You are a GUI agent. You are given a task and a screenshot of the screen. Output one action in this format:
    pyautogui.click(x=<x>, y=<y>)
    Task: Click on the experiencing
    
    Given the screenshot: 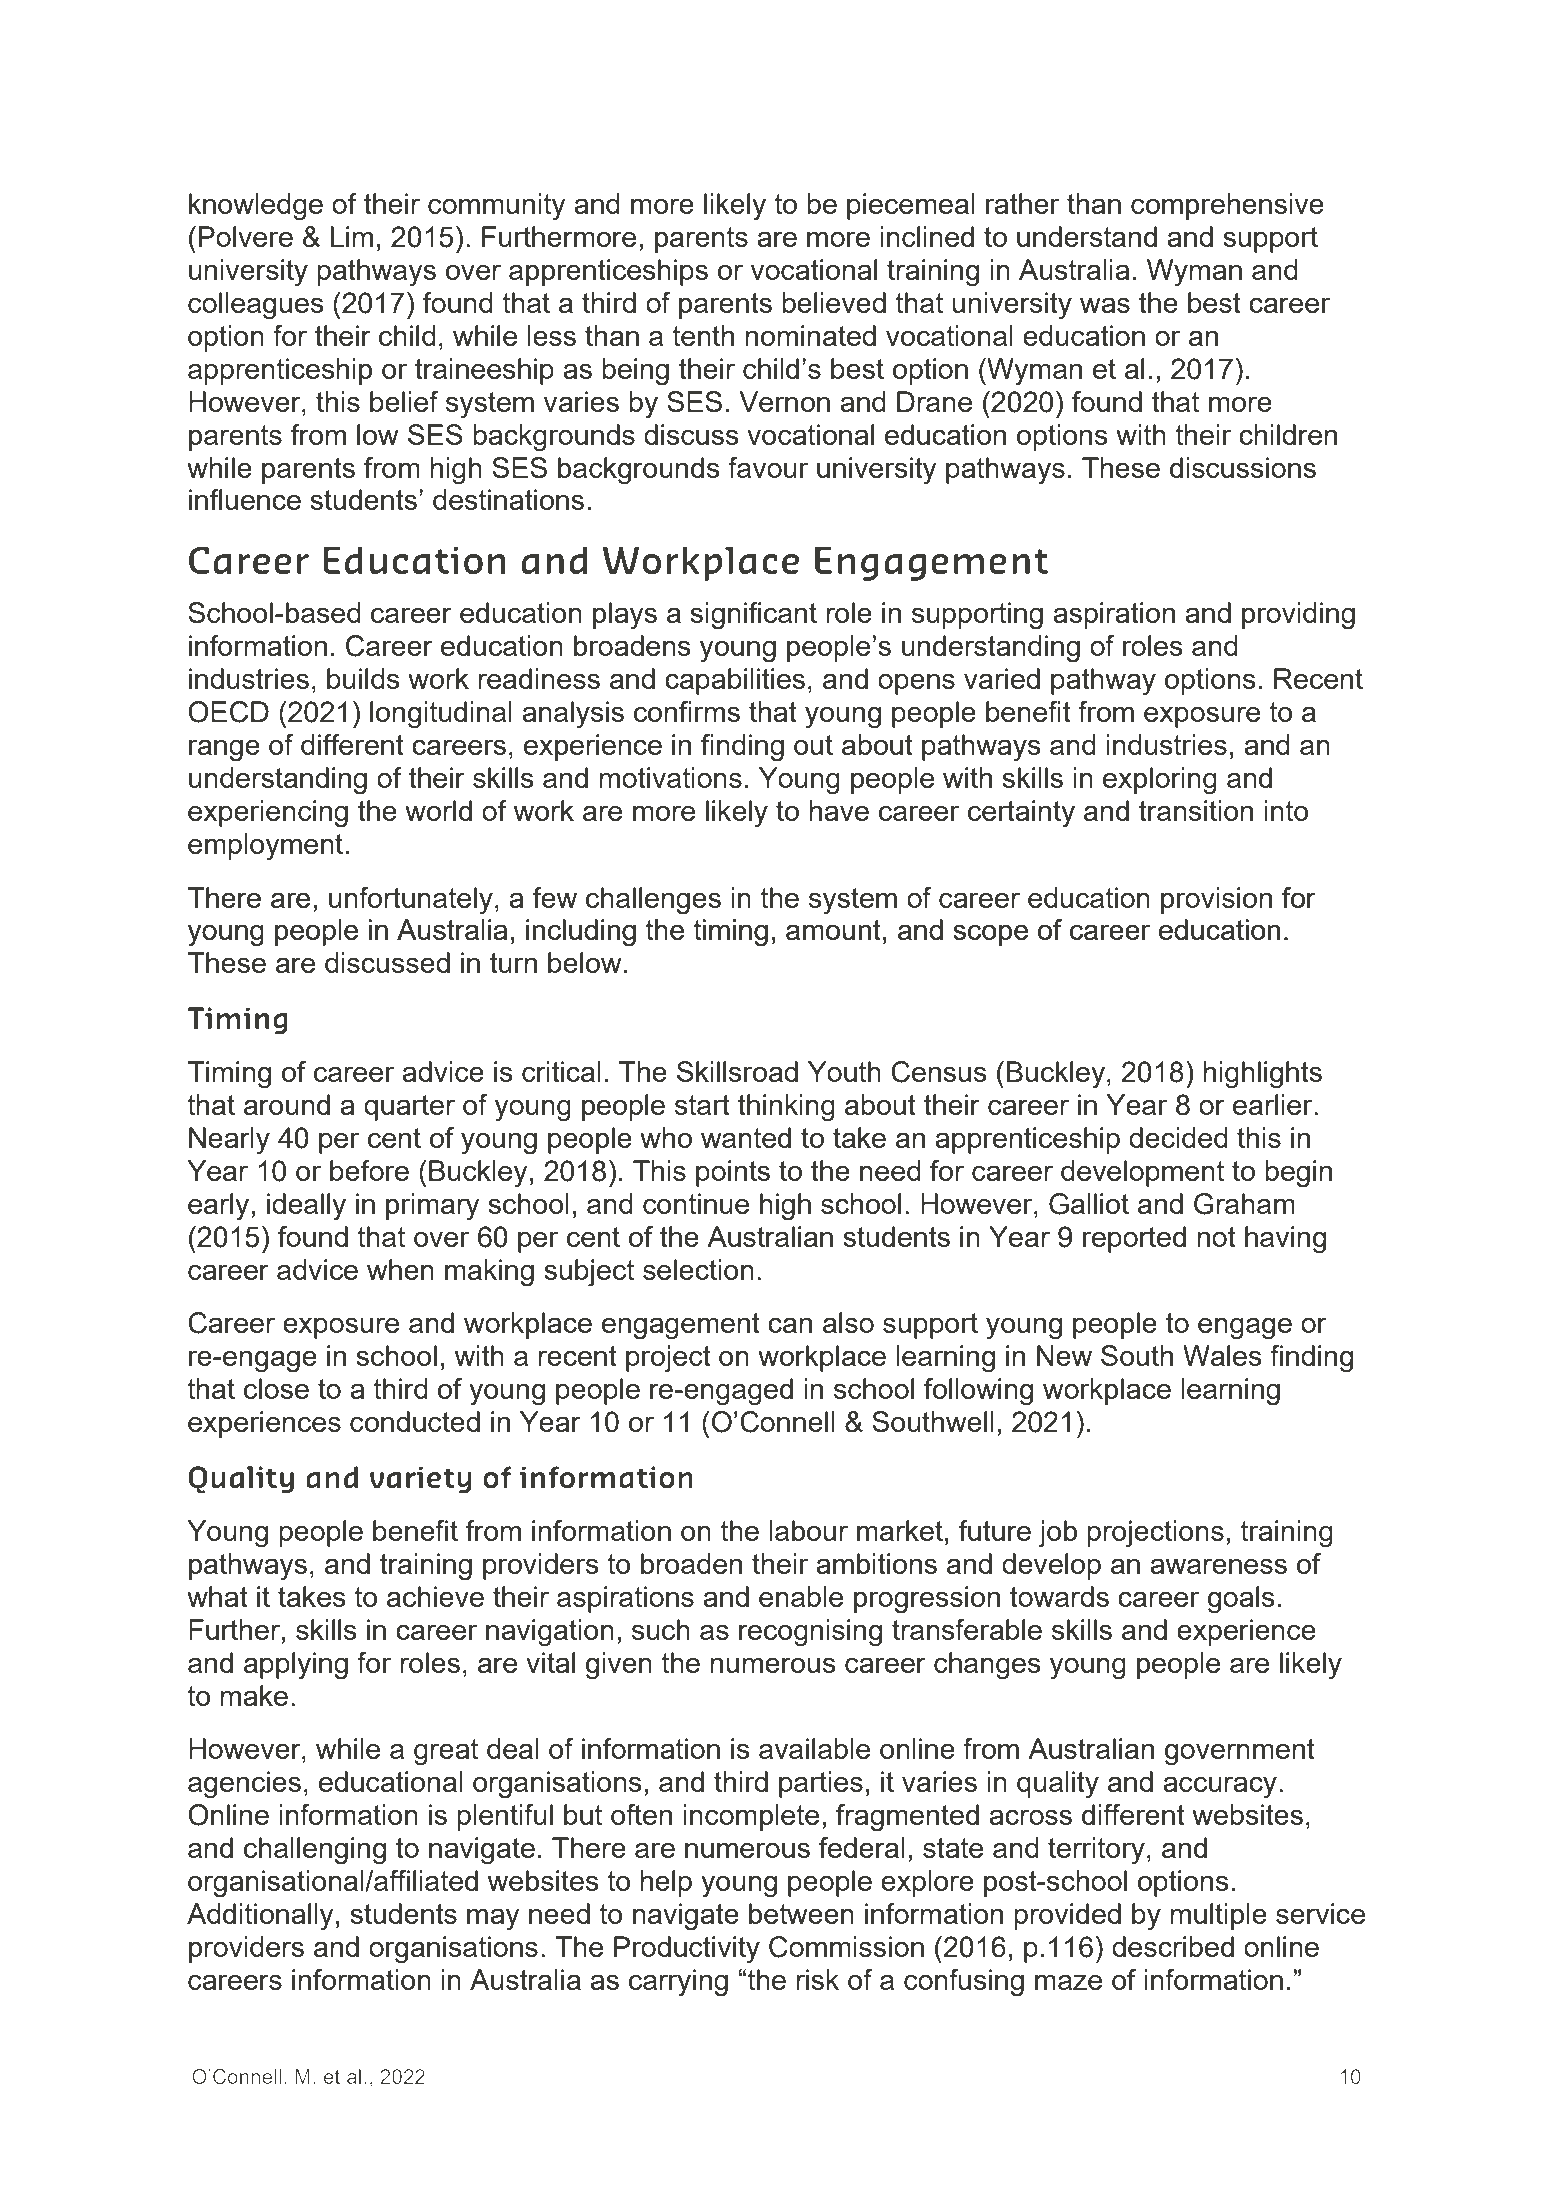 What is the action you would take?
    pyautogui.click(x=268, y=814)
